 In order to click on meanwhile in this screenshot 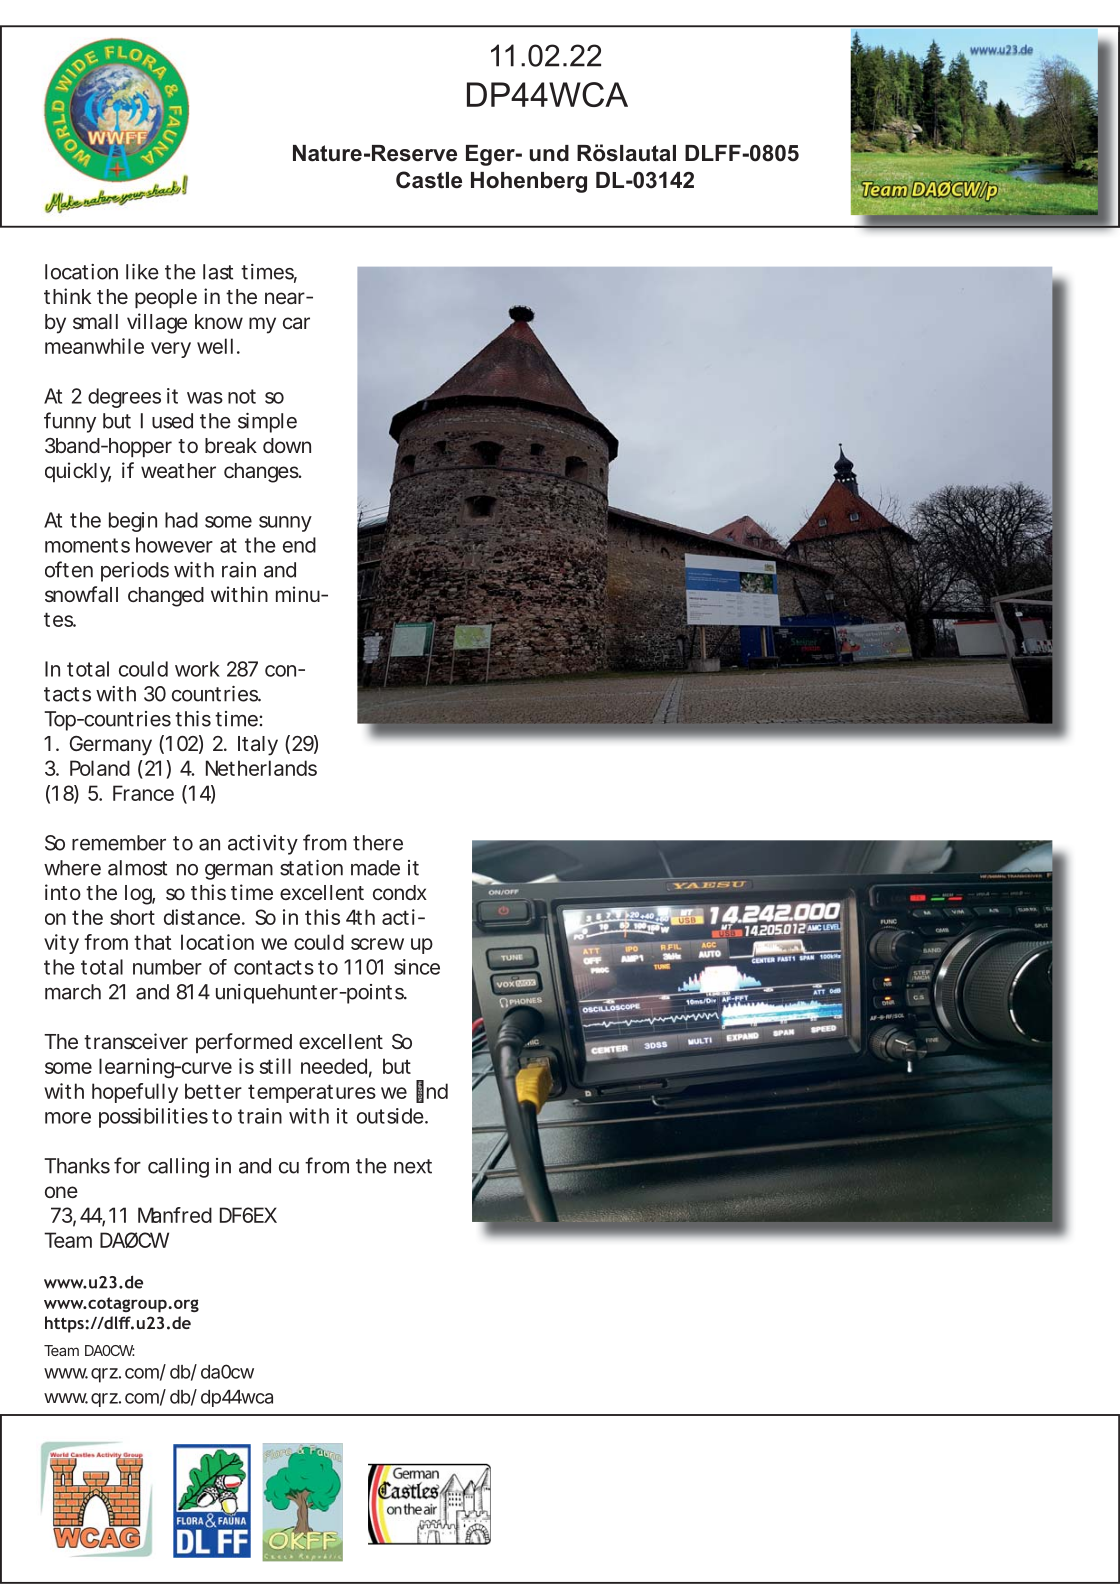, I will do `click(94, 346)`.
